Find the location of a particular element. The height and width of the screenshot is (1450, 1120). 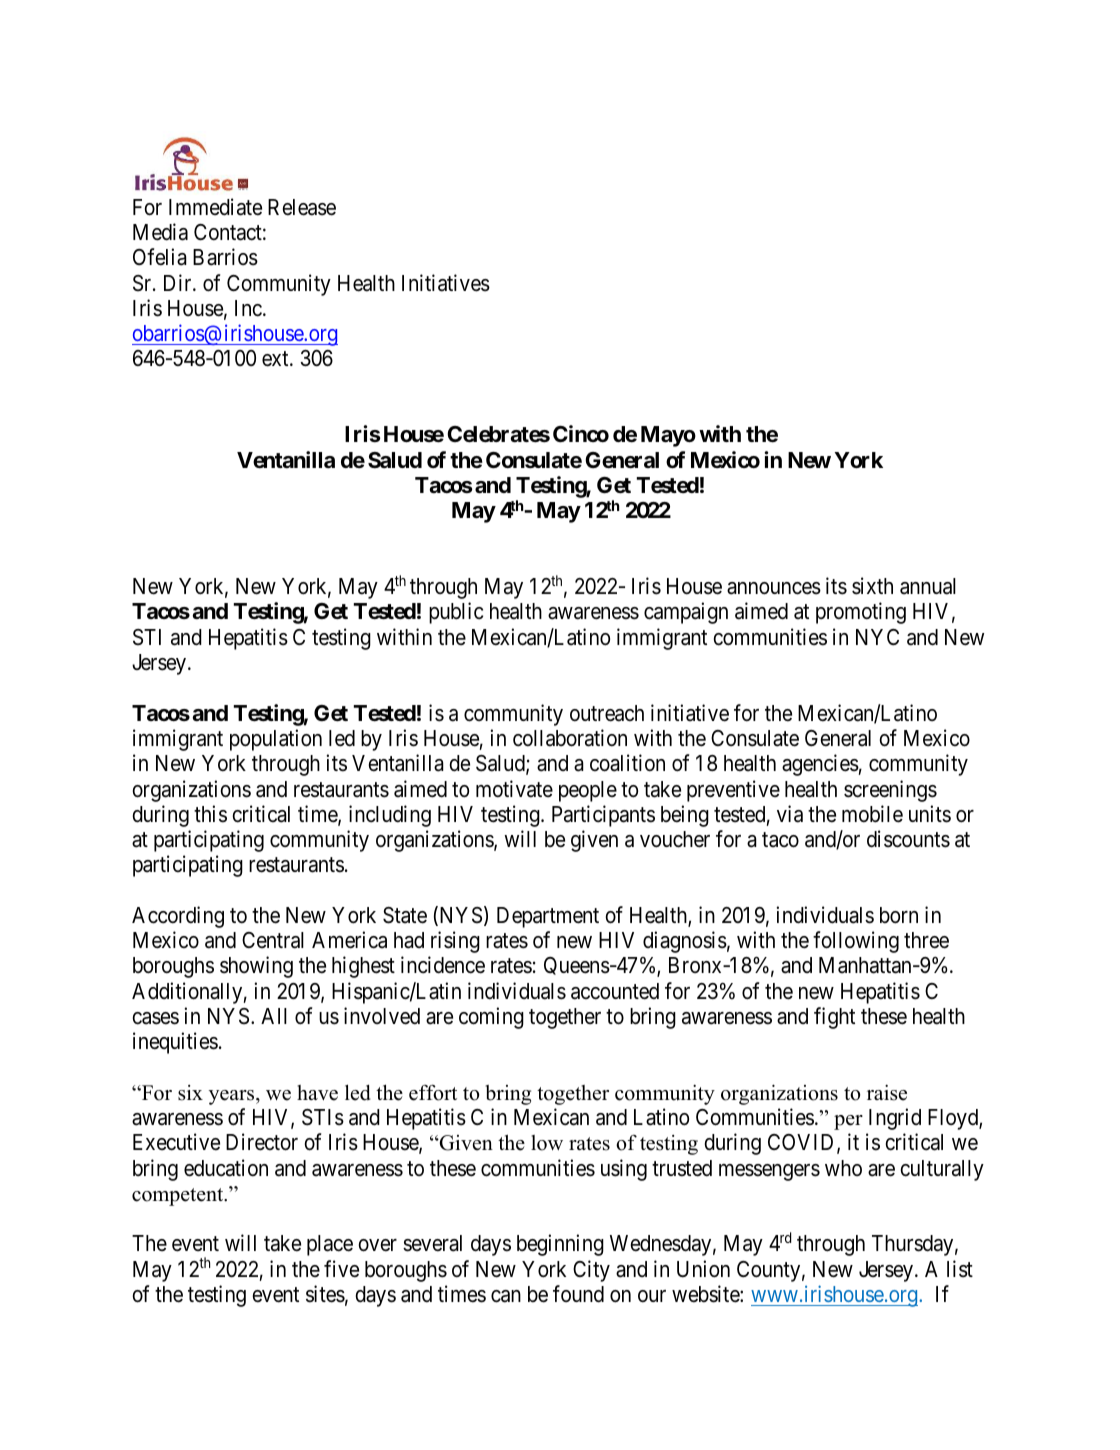

beginning is located at coordinates (560, 1245).
